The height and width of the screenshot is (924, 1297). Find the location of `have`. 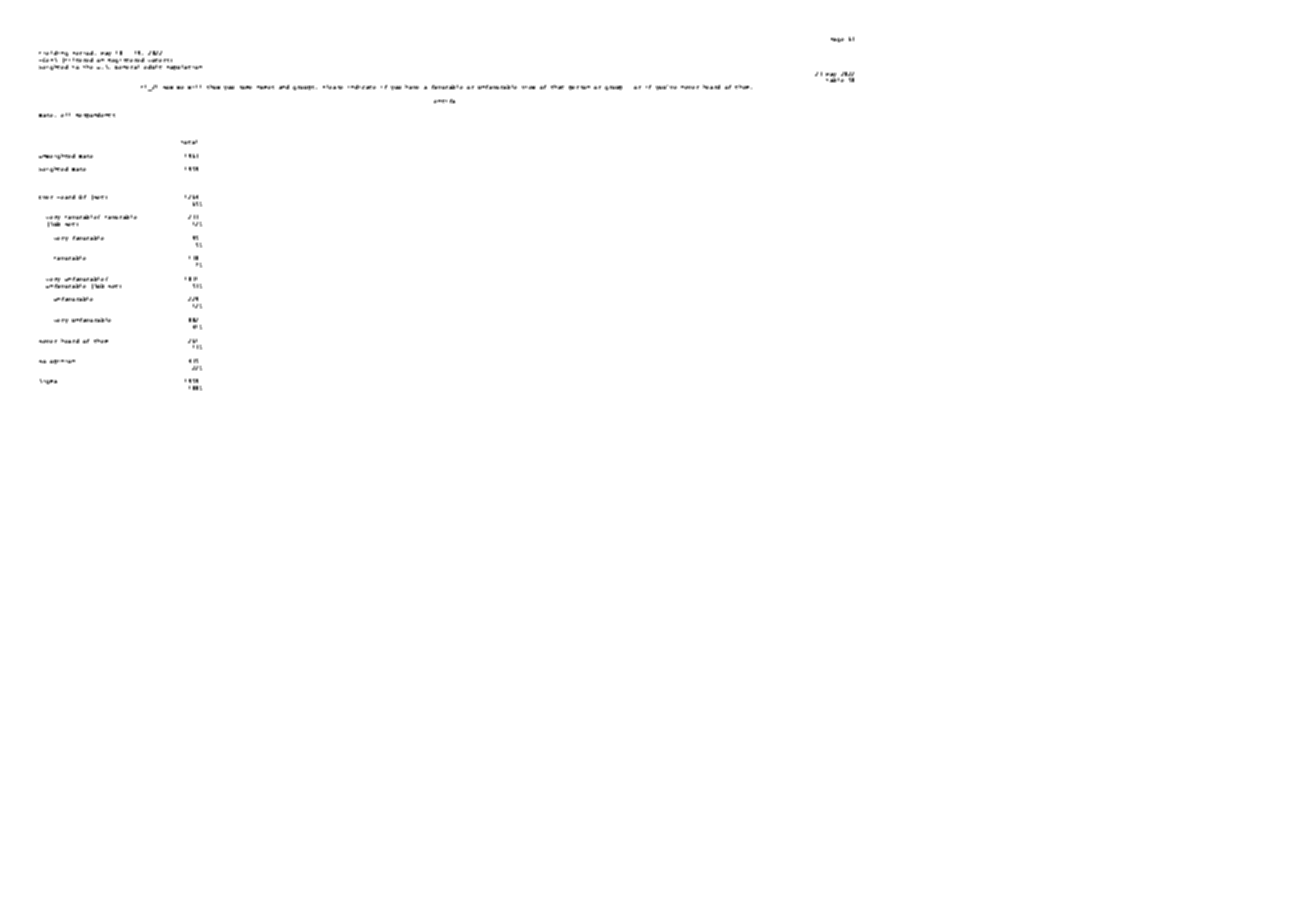

have is located at coordinates (412, 87).
